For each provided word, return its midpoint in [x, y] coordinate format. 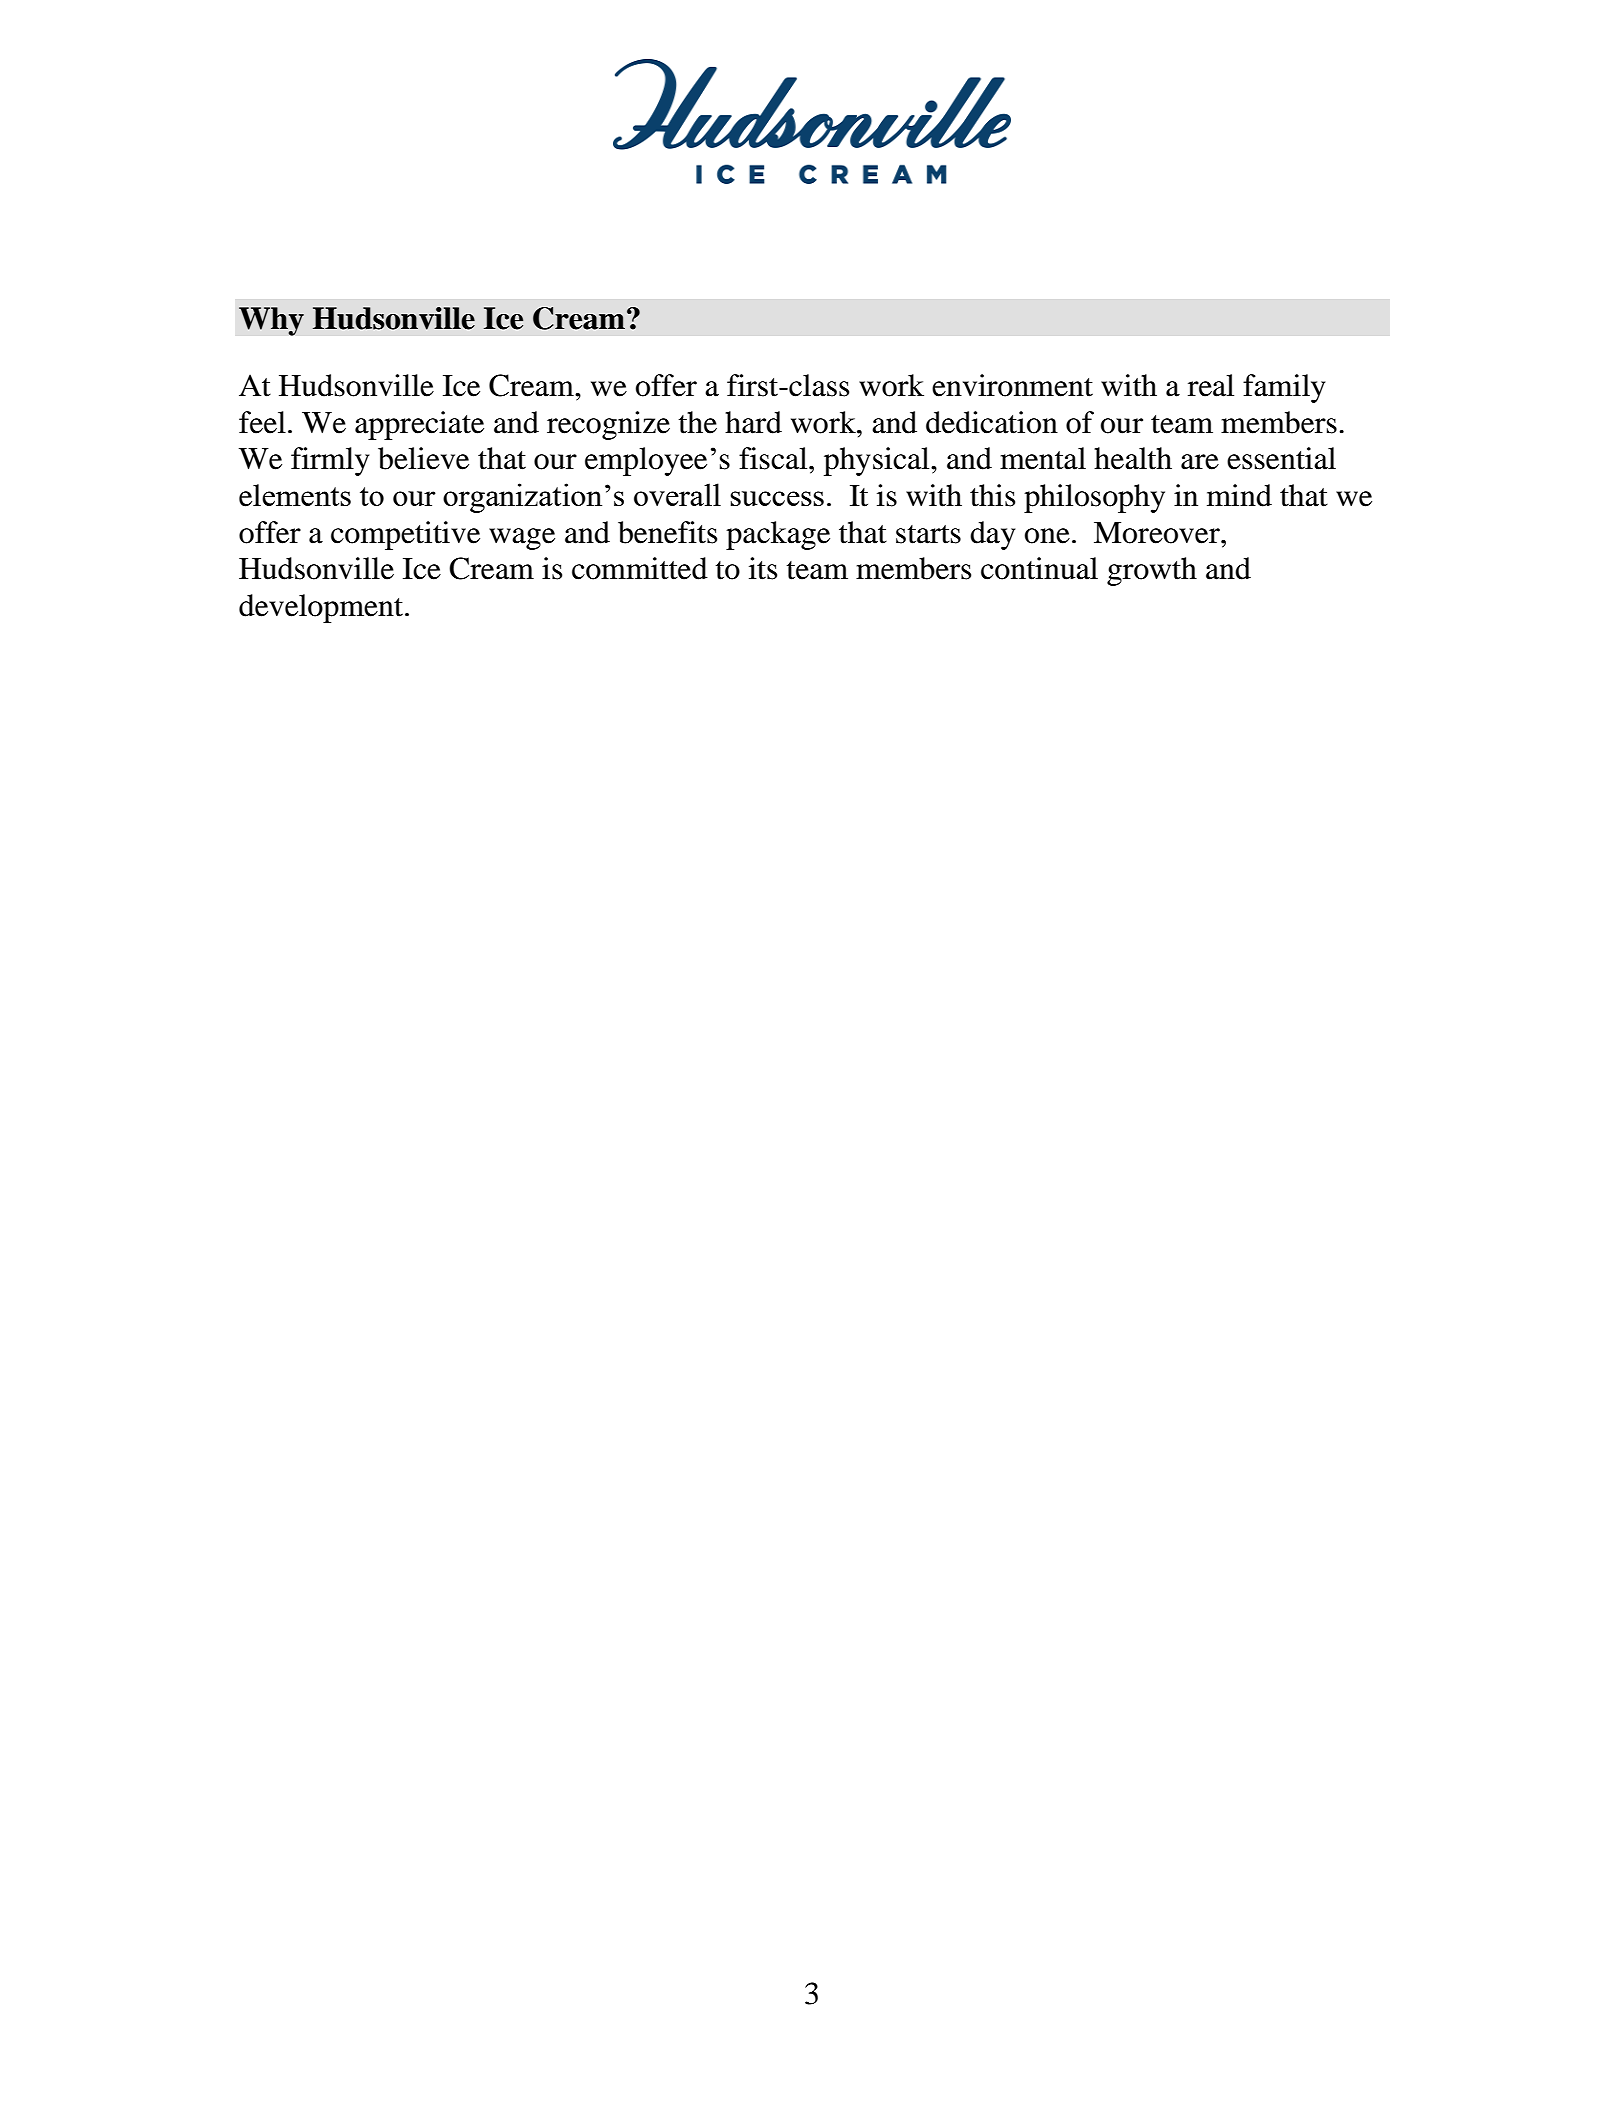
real [1211, 385]
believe [423, 458]
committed [640, 568]
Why [271, 321]
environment [1012, 385]
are [1200, 462]
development [322, 608]
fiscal [774, 458]
